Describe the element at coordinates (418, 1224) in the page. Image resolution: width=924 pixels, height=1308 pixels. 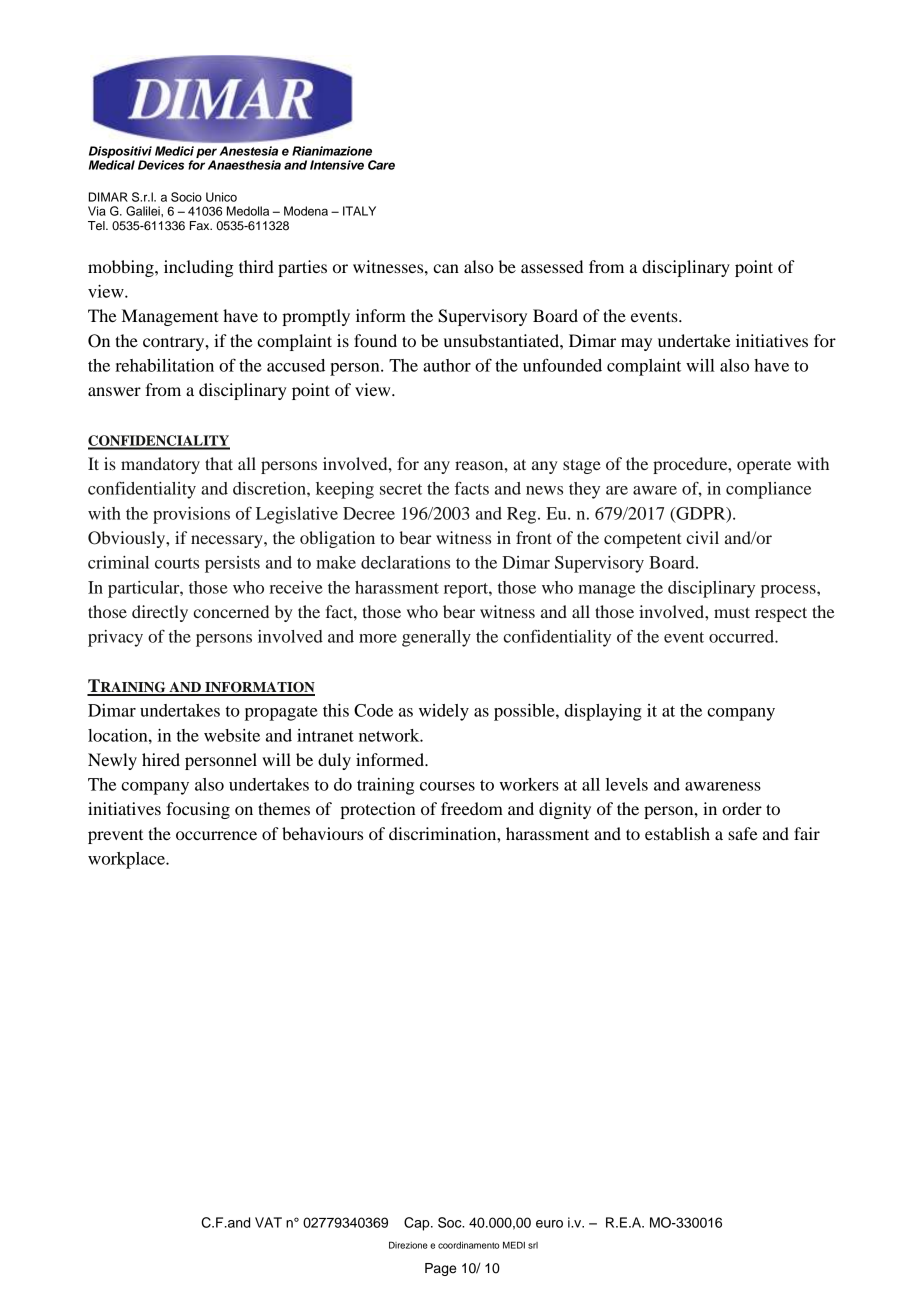
I see `Cap` at that location.
